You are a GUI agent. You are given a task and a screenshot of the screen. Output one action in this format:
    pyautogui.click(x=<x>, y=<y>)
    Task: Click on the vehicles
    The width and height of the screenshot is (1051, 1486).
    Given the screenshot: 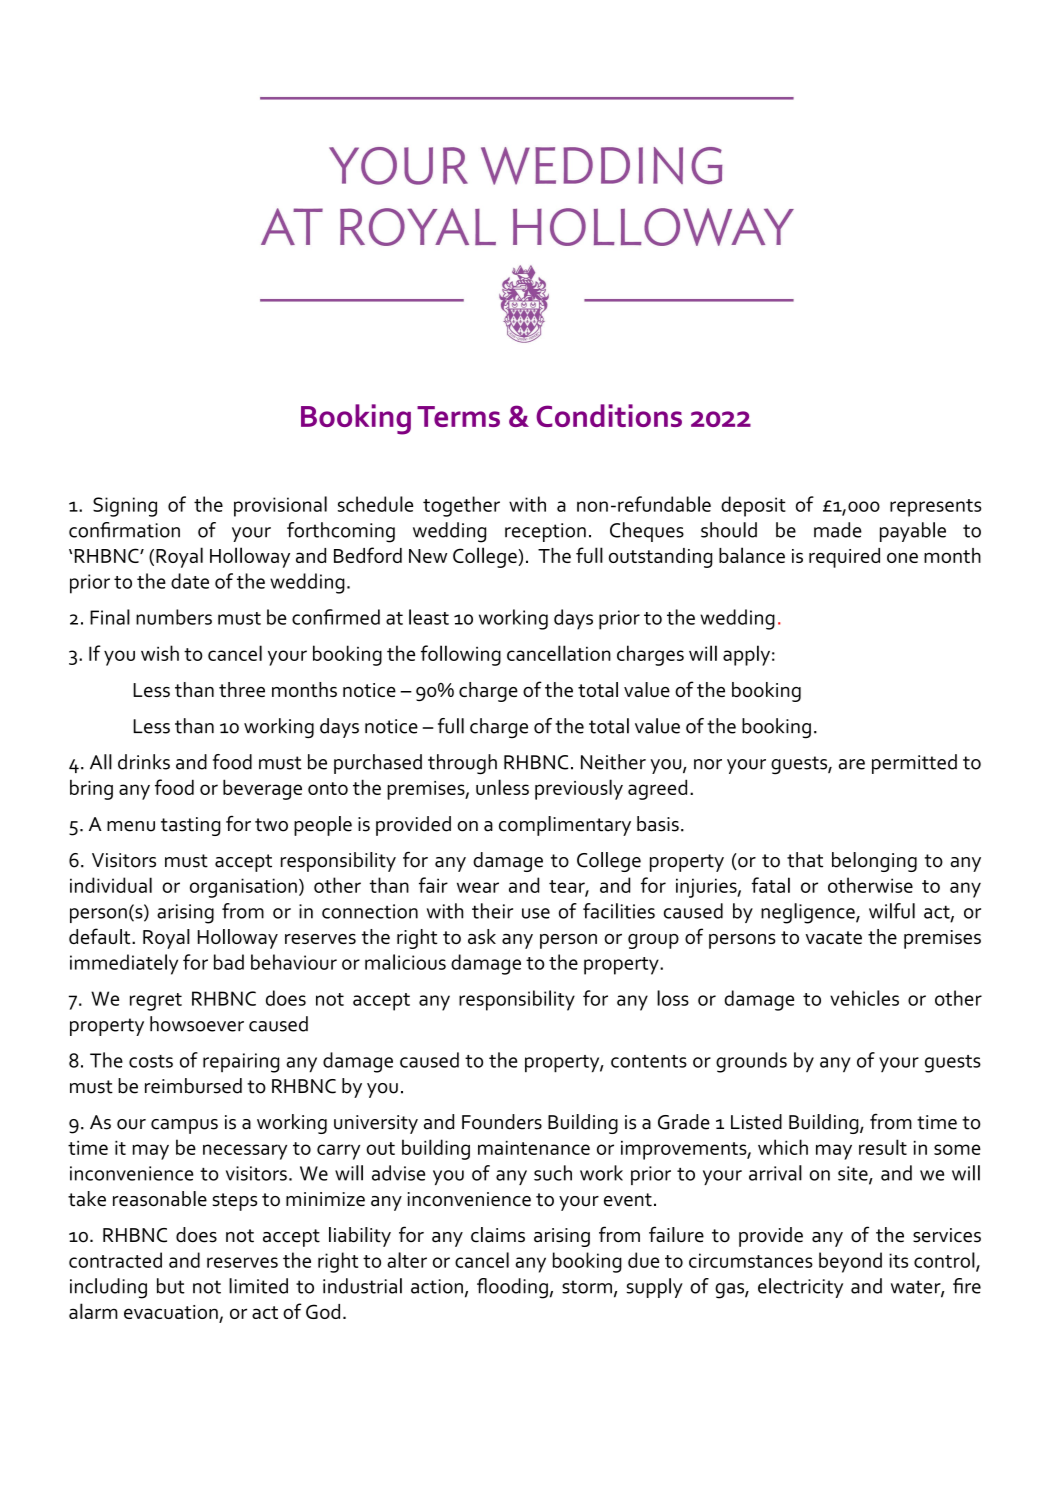 What is the action you would take?
    pyautogui.click(x=864, y=998)
